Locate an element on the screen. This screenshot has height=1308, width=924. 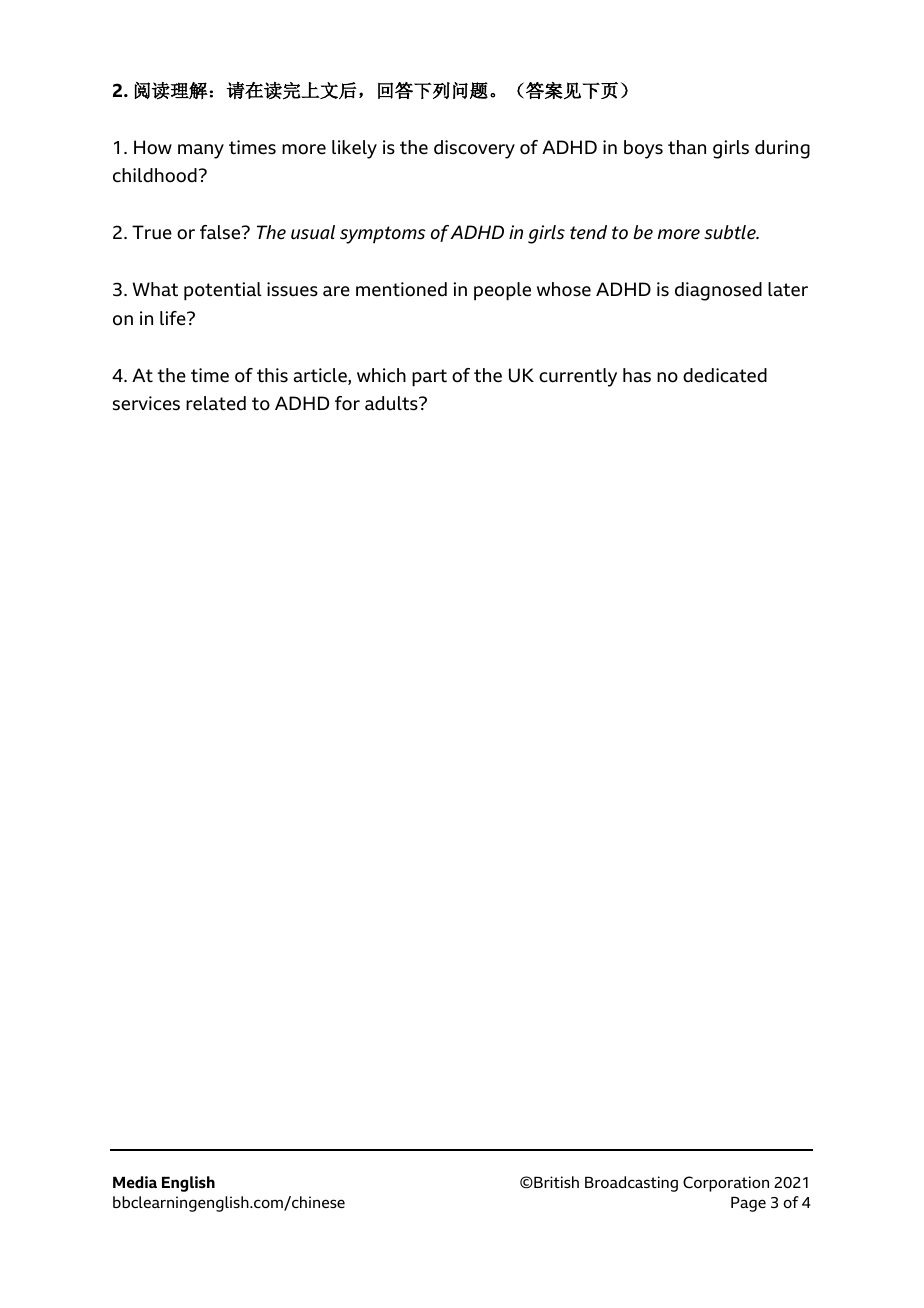
Corporation is located at coordinates (726, 1184).
